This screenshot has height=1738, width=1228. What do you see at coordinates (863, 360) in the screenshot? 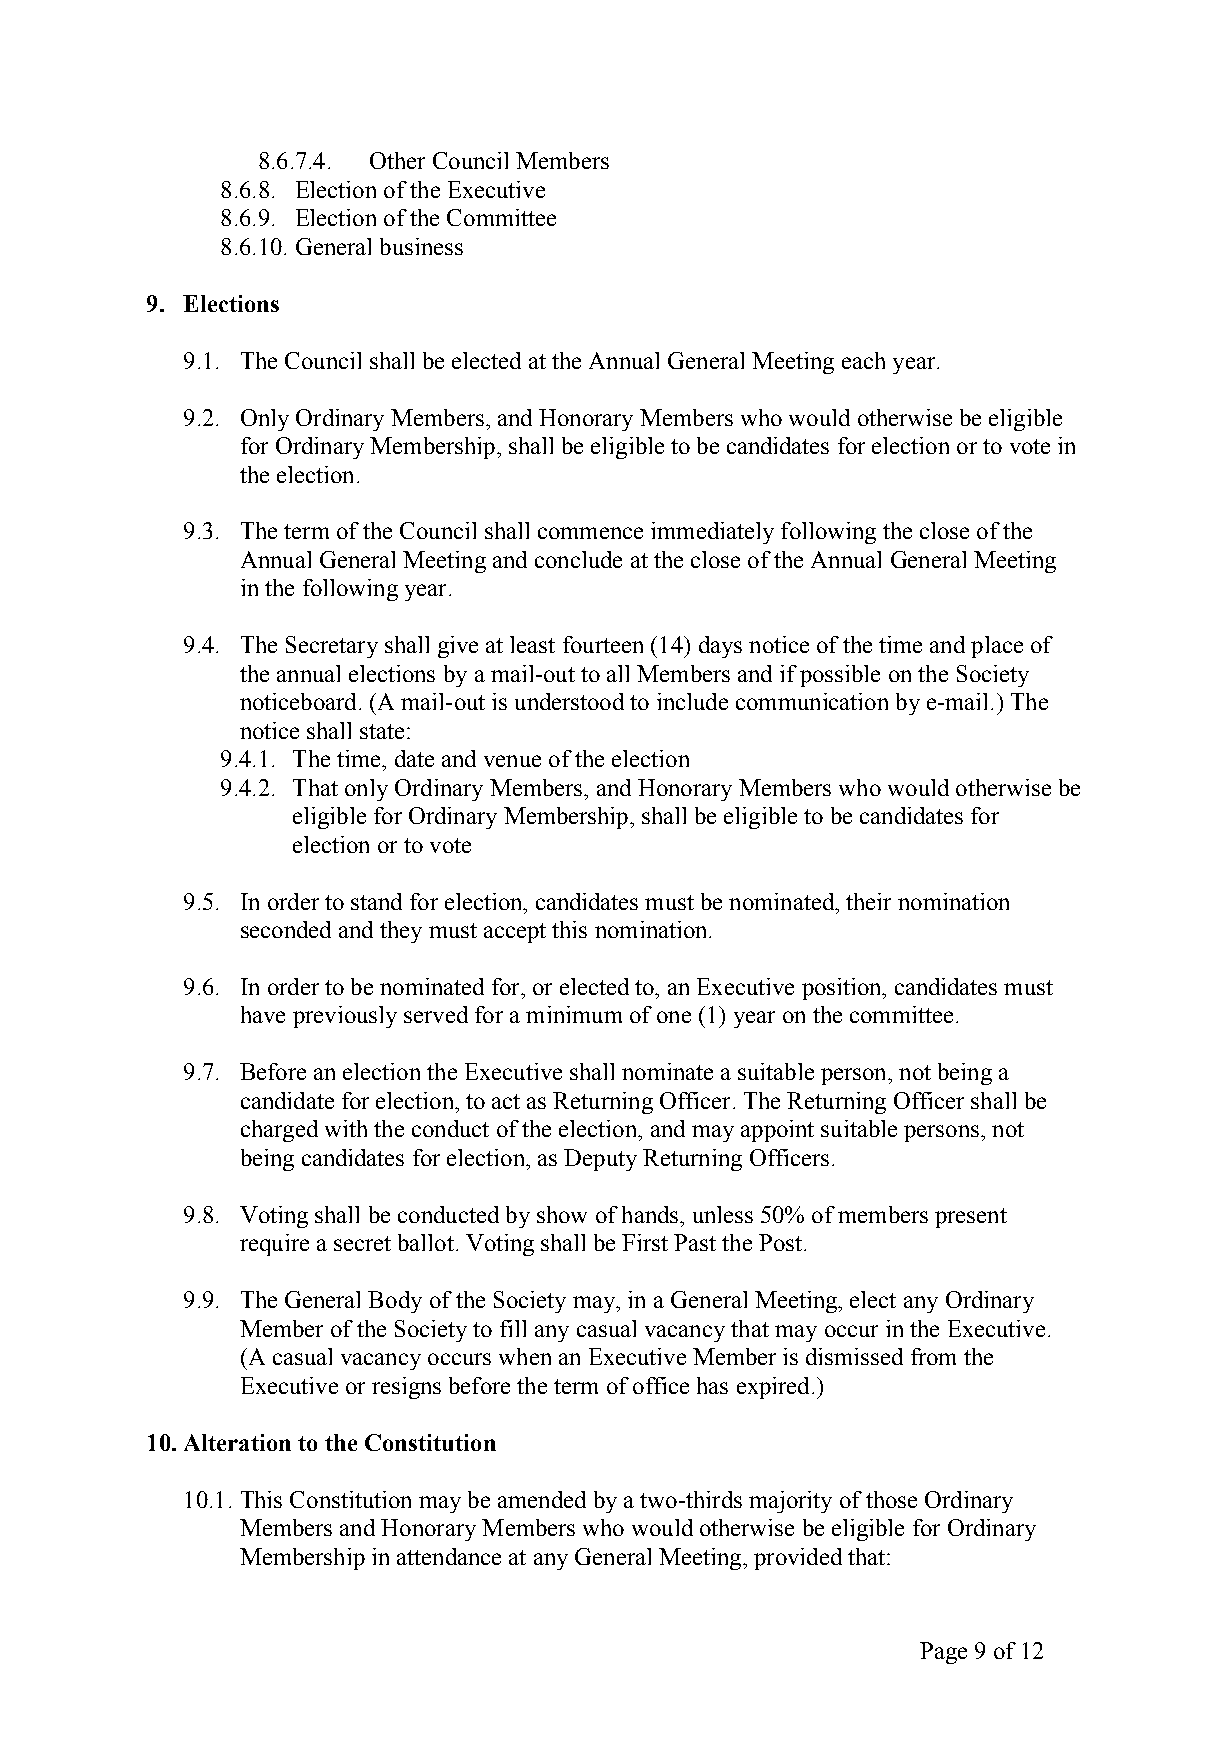
I see `each` at bounding box center [863, 360].
